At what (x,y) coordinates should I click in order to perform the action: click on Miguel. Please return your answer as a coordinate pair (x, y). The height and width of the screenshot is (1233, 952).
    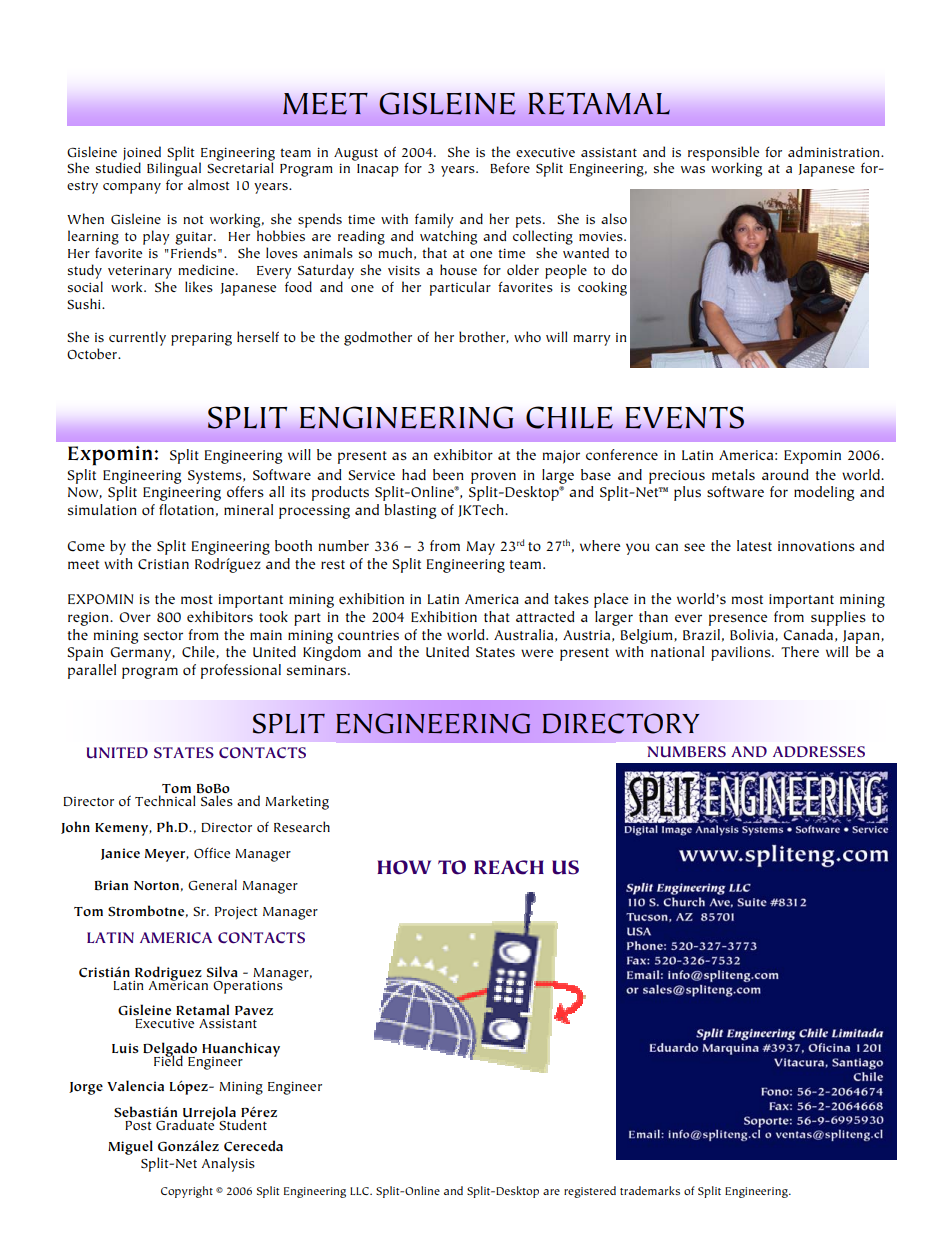
    Looking at the image, I should click on (130, 1147).
